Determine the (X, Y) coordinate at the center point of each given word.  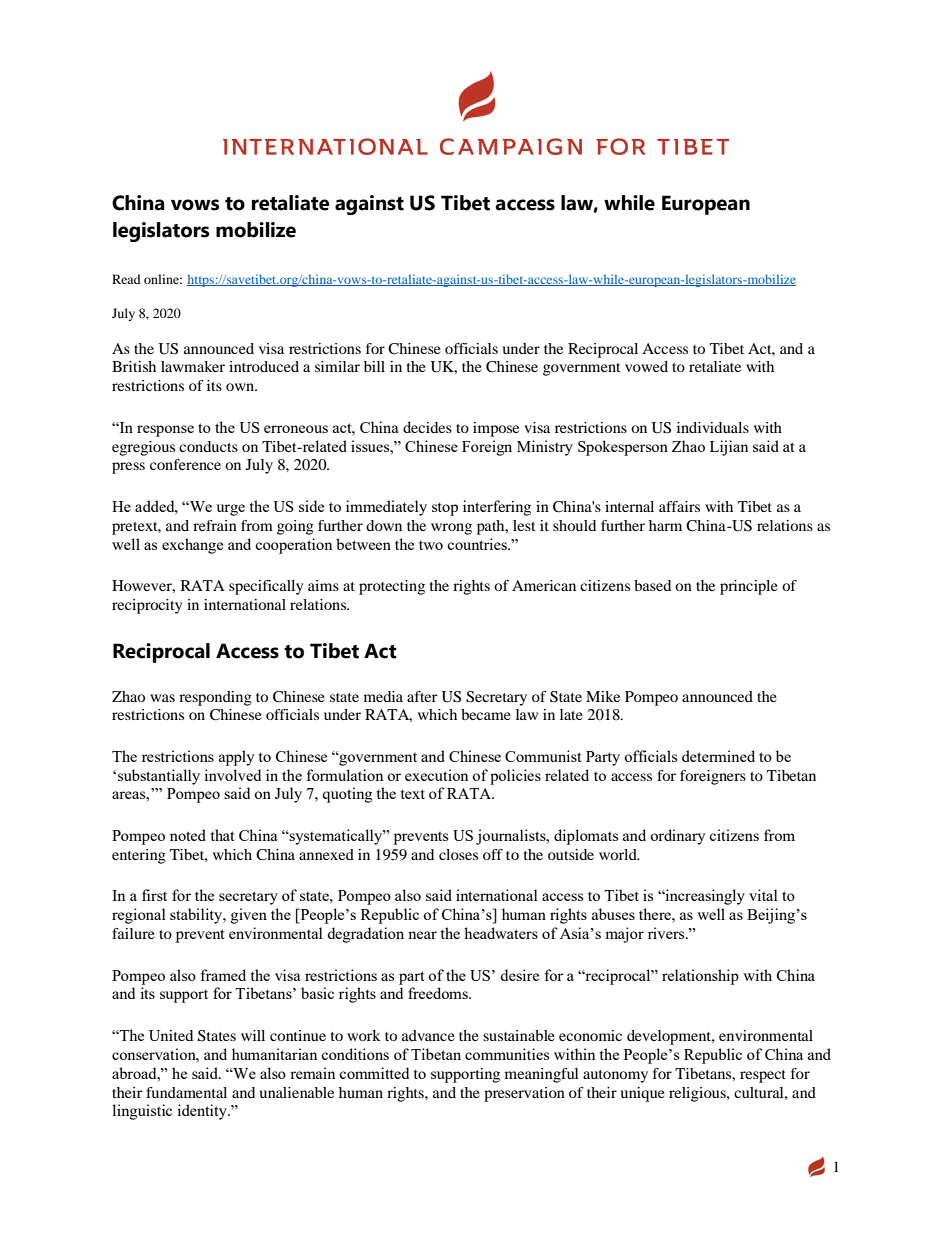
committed (374, 1073)
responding (215, 698)
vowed (646, 366)
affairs (679, 506)
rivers (667, 933)
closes (458, 854)
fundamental (186, 1092)
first (154, 895)
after (422, 696)
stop (445, 509)
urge (230, 510)
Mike (603, 696)
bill (374, 366)
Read (126, 279)
